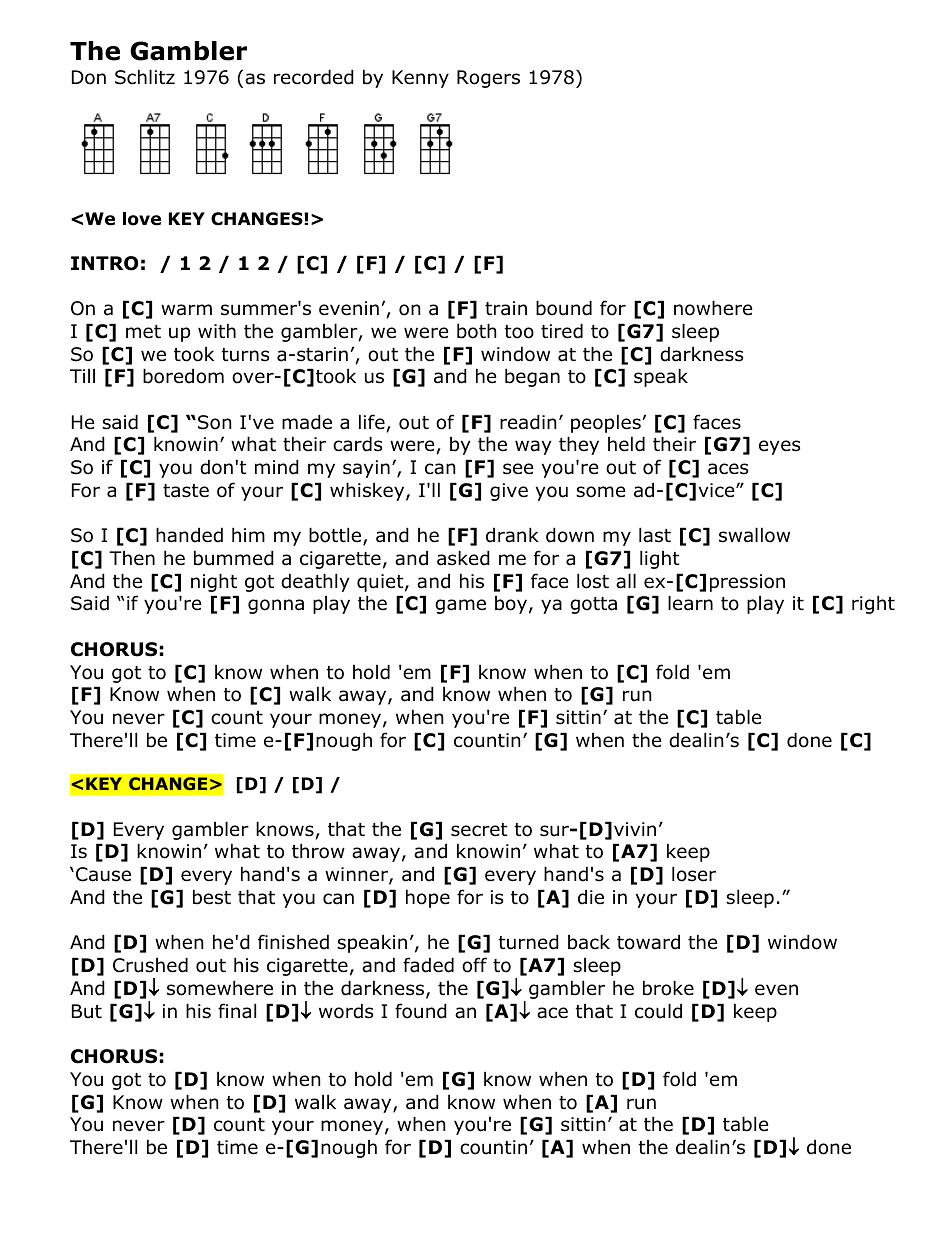  I want to click on off, so click(474, 965).
